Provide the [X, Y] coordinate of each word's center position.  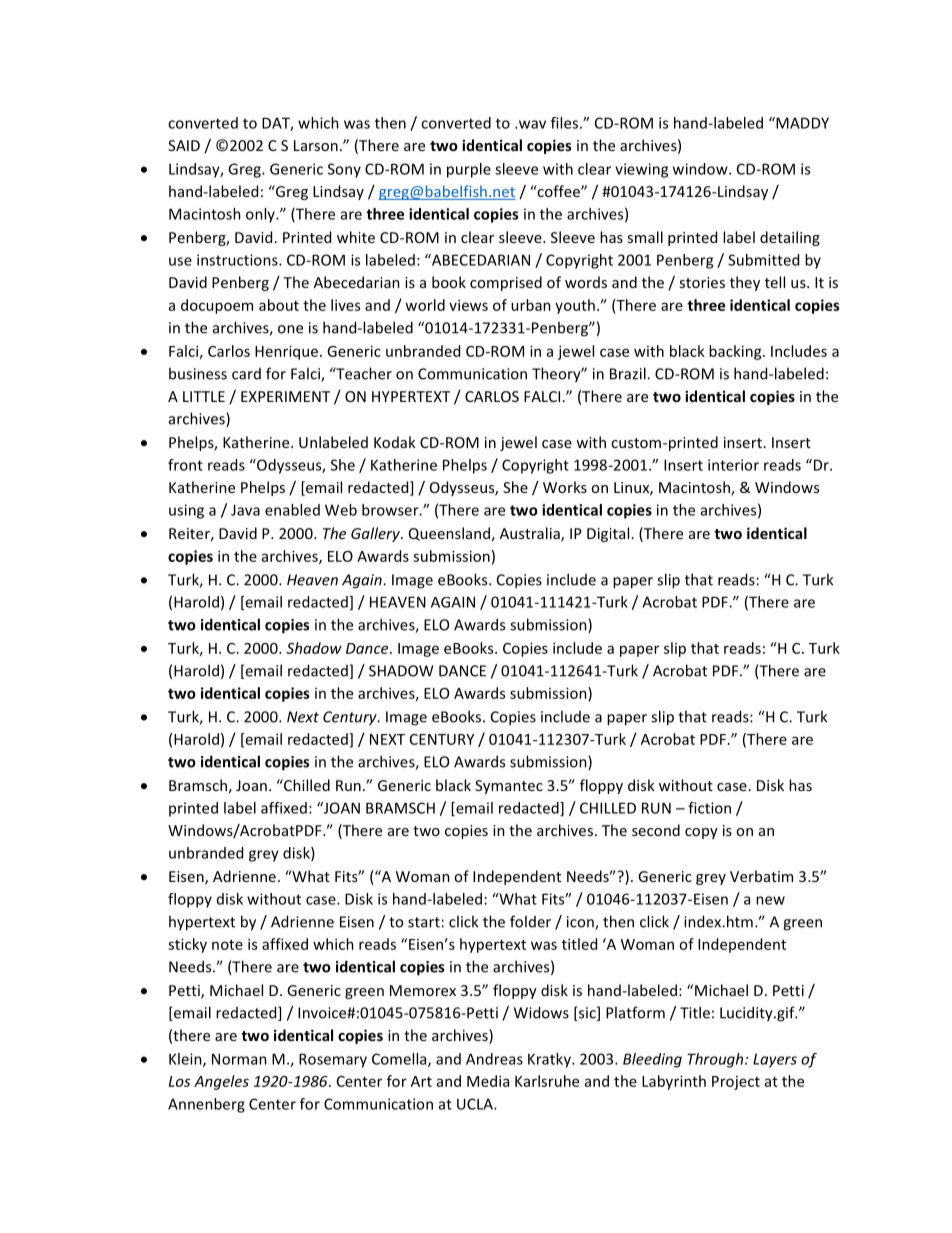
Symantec [509, 787]
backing [736, 352]
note [227, 945]
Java [245, 510]
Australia [531, 534]
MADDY [801, 123]
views [468, 305]
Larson [316, 145]
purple [469, 170]
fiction [709, 808]
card [246, 374]
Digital [608, 534]
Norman [239, 1059]
